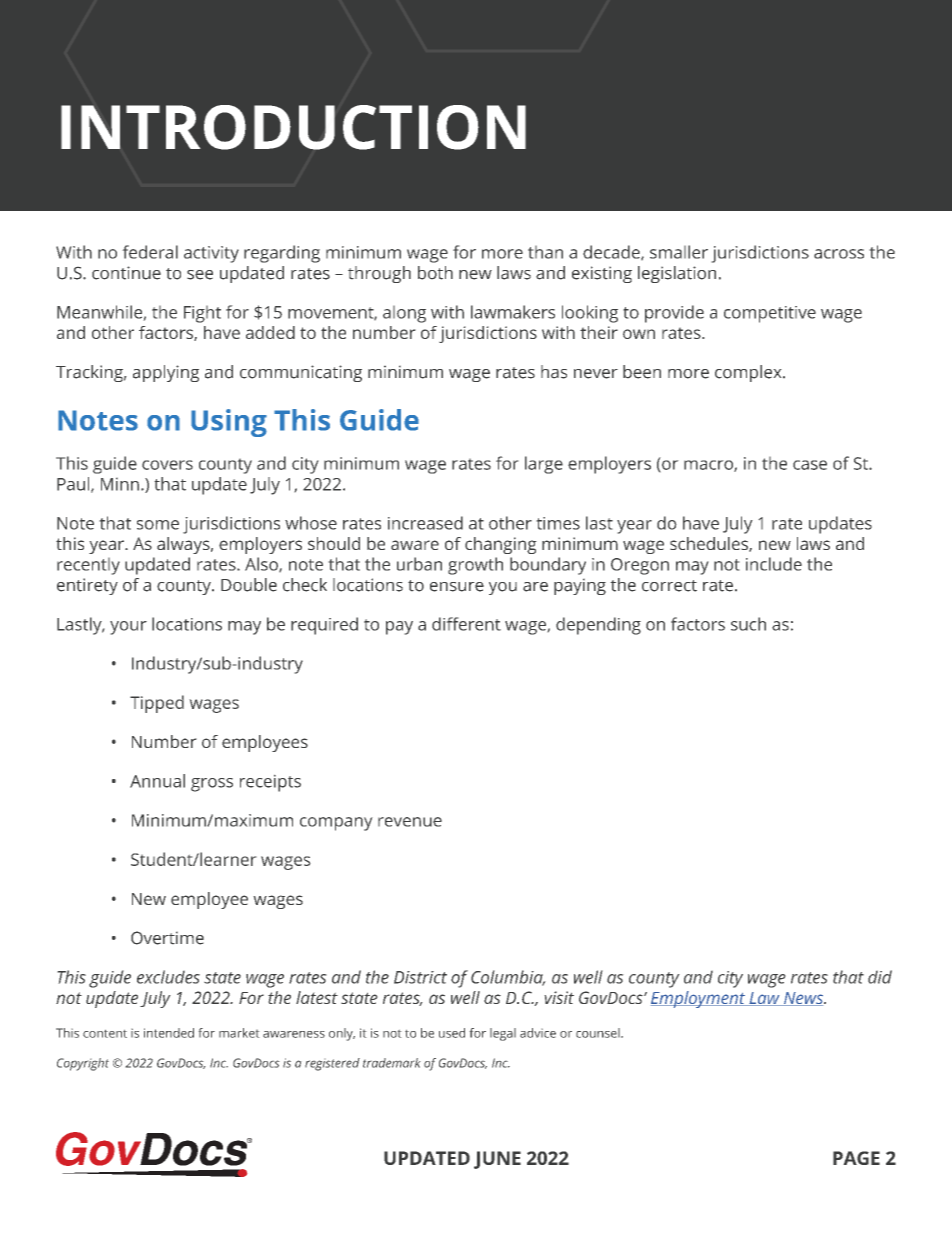  Describe the element at coordinates (293, 127) in the image. I see `INTRODUCTION` at that location.
